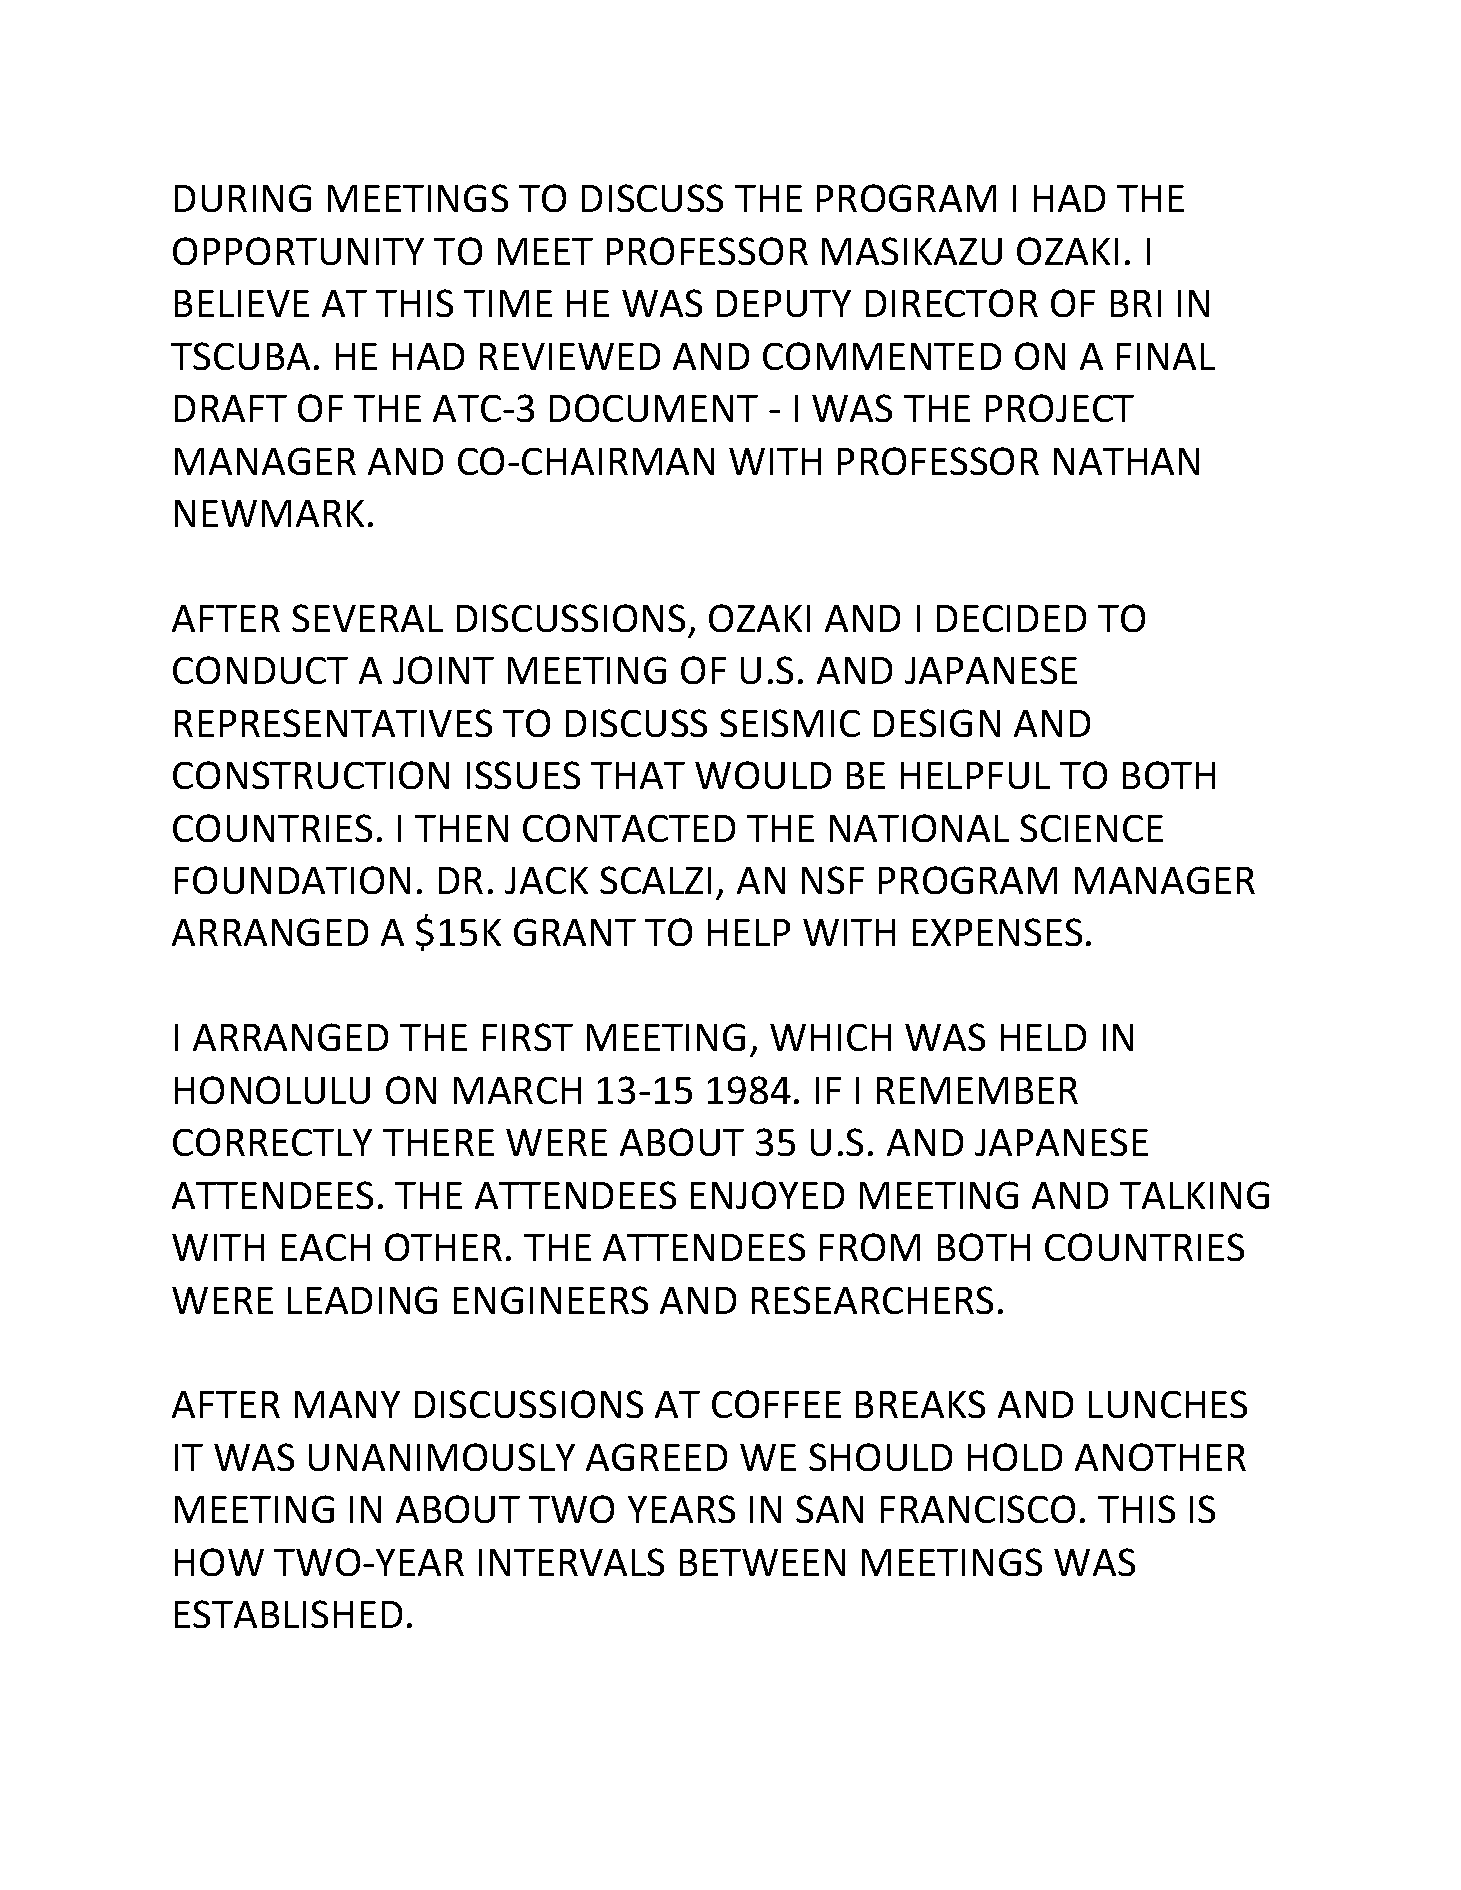  Describe the element at coordinates (655, 880) in the image. I see `SCALZI` at that location.
